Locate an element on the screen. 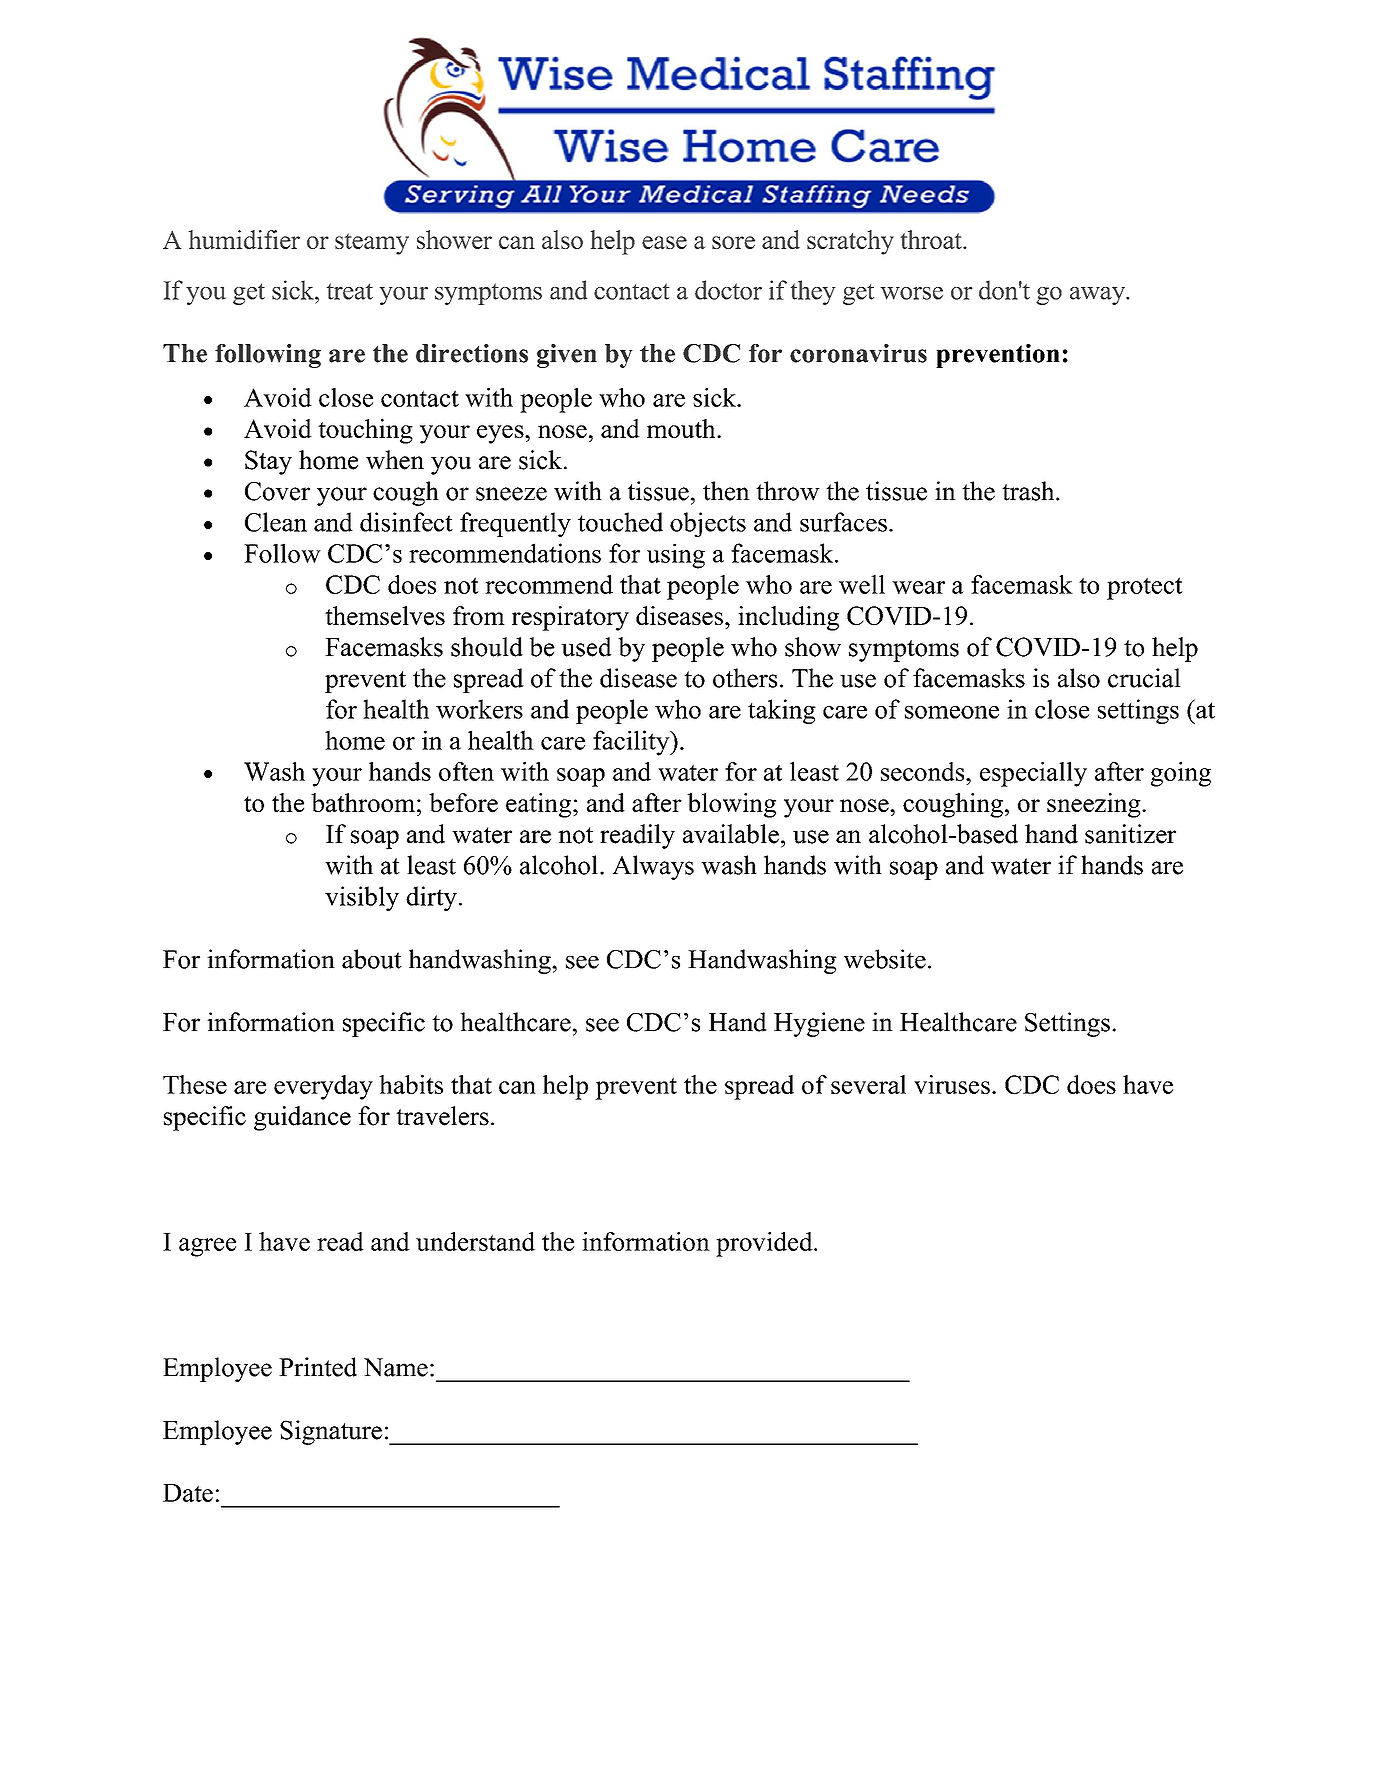 The height and width of the screenshot is (1789, 1382). objects is located at coordinates (708, 524).
